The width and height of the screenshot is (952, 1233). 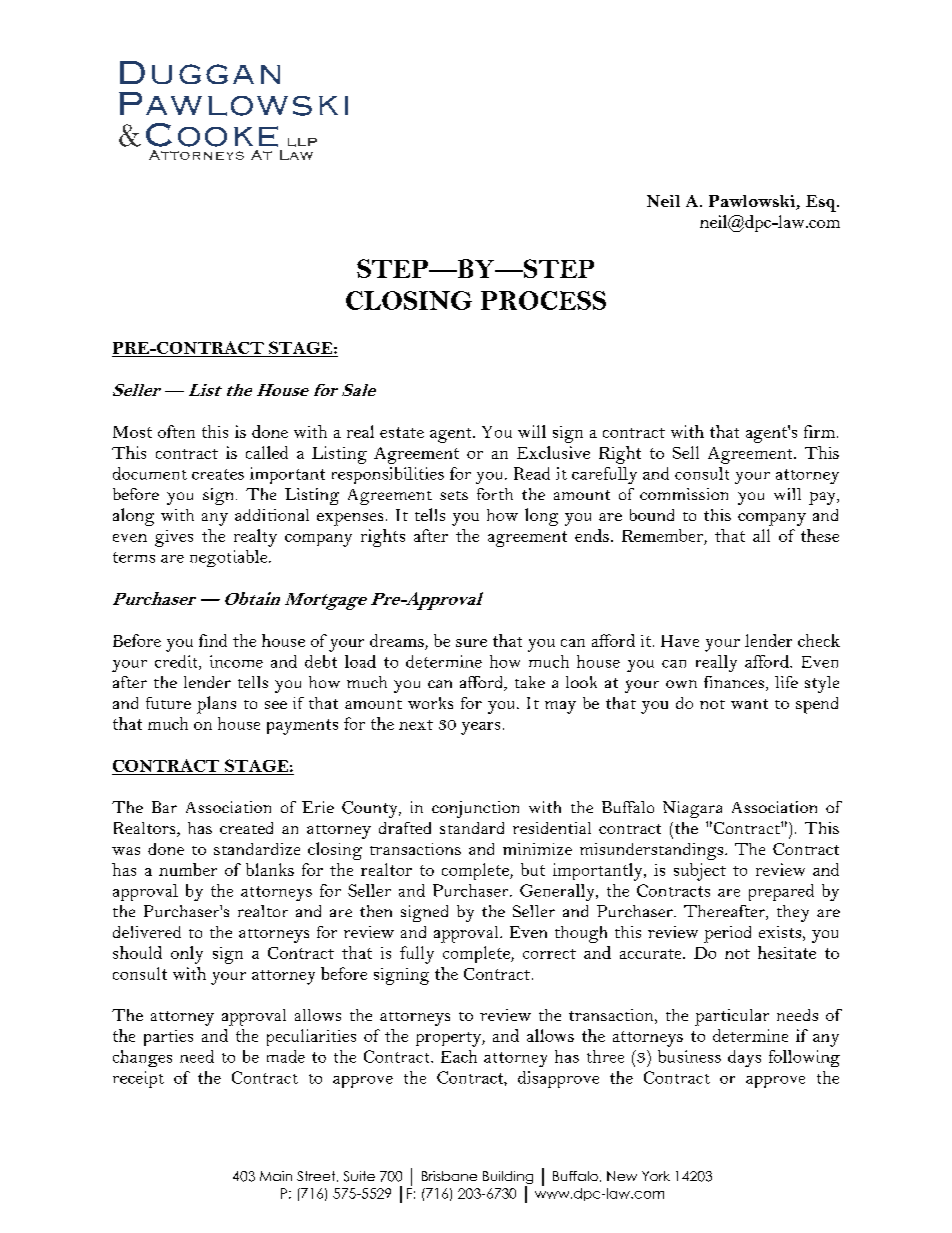 I want to click on works, so click(x=430, y=703).
